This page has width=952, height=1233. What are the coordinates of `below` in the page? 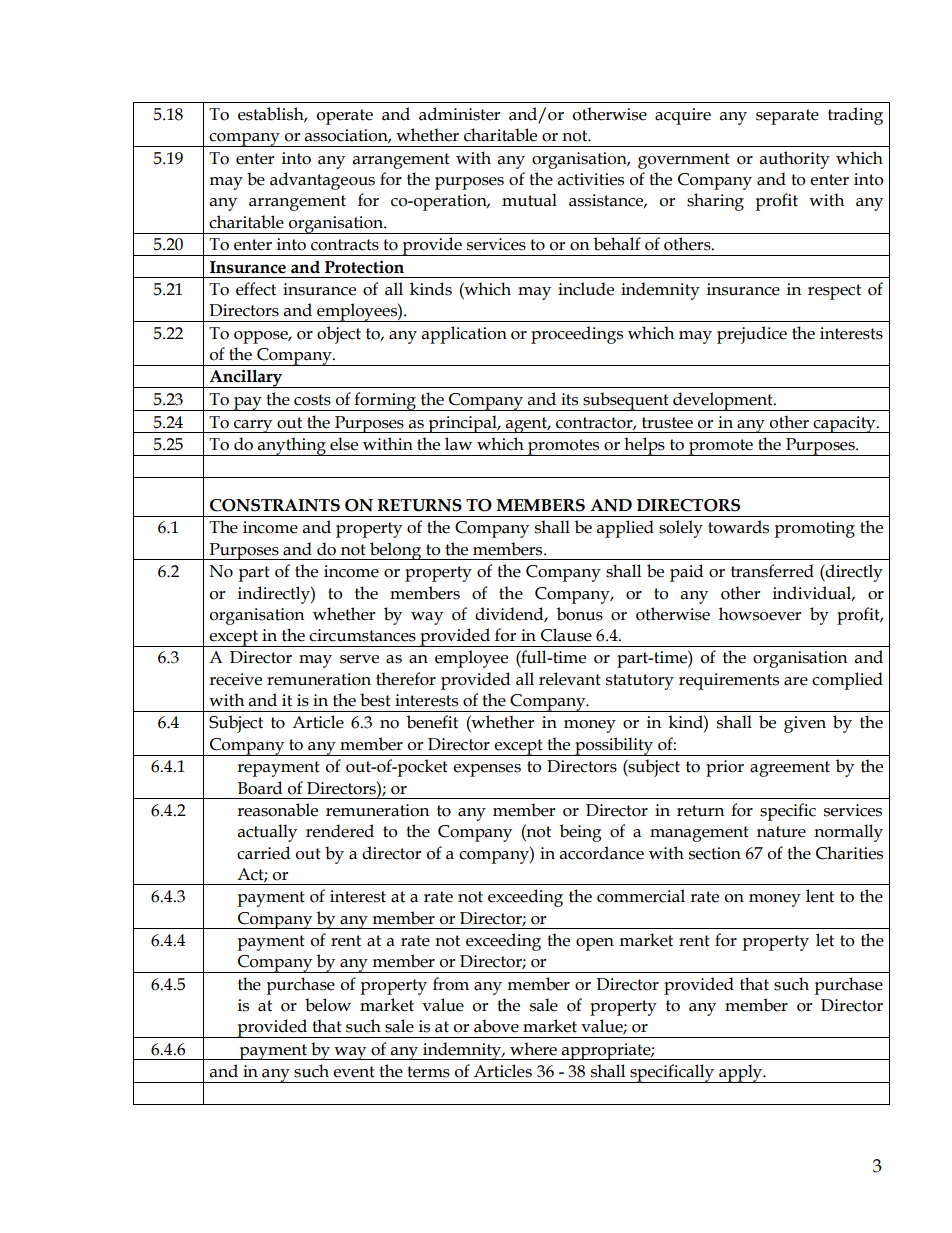 It's located at (328, 1005).
